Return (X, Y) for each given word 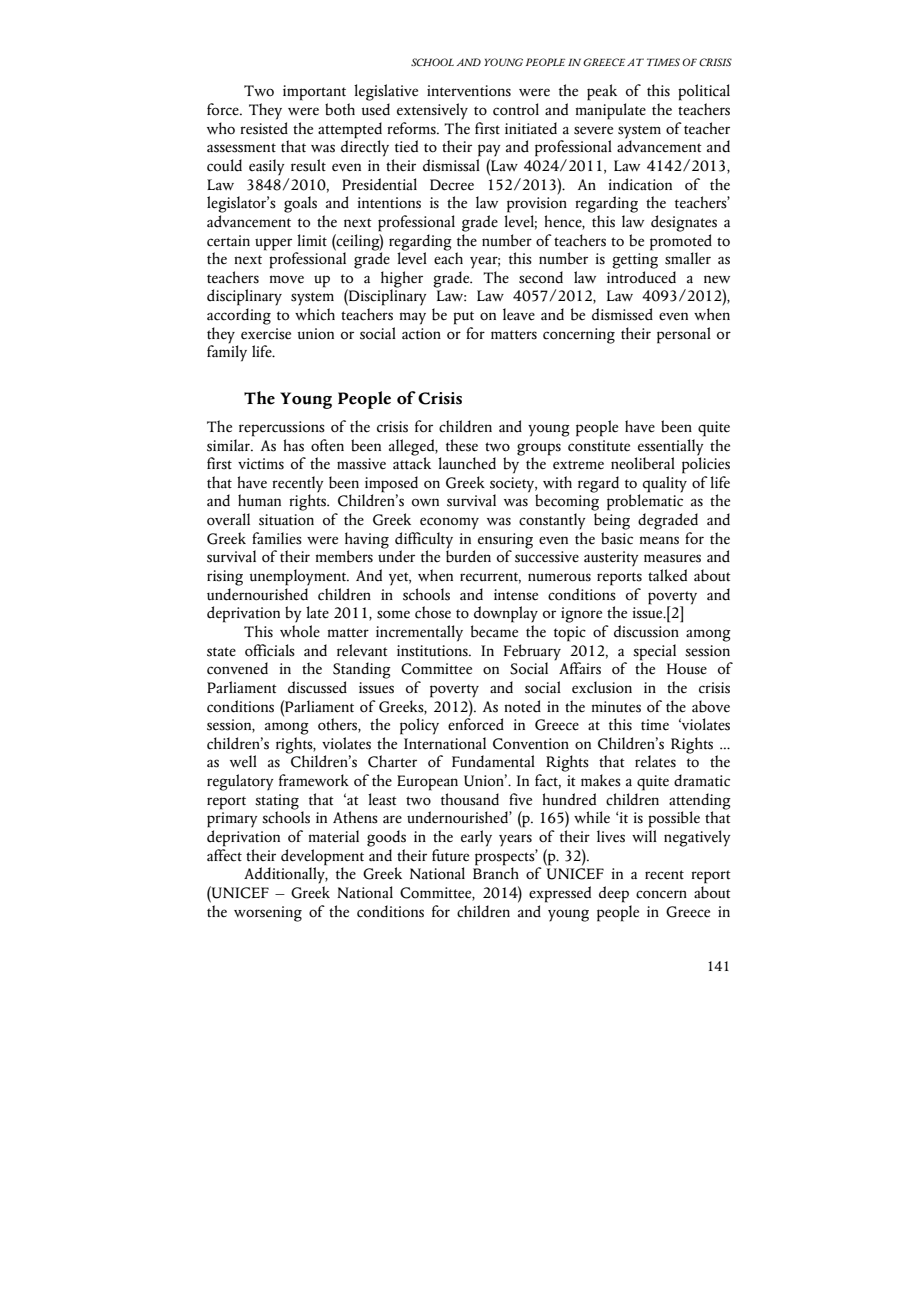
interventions (469, 91)
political (704, 92)
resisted (264, 127)
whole (300, 631)
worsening (268, 914)
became (494, 631)
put (463, 318)
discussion (646, 631)
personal (684, 335)
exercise (266, 334)
